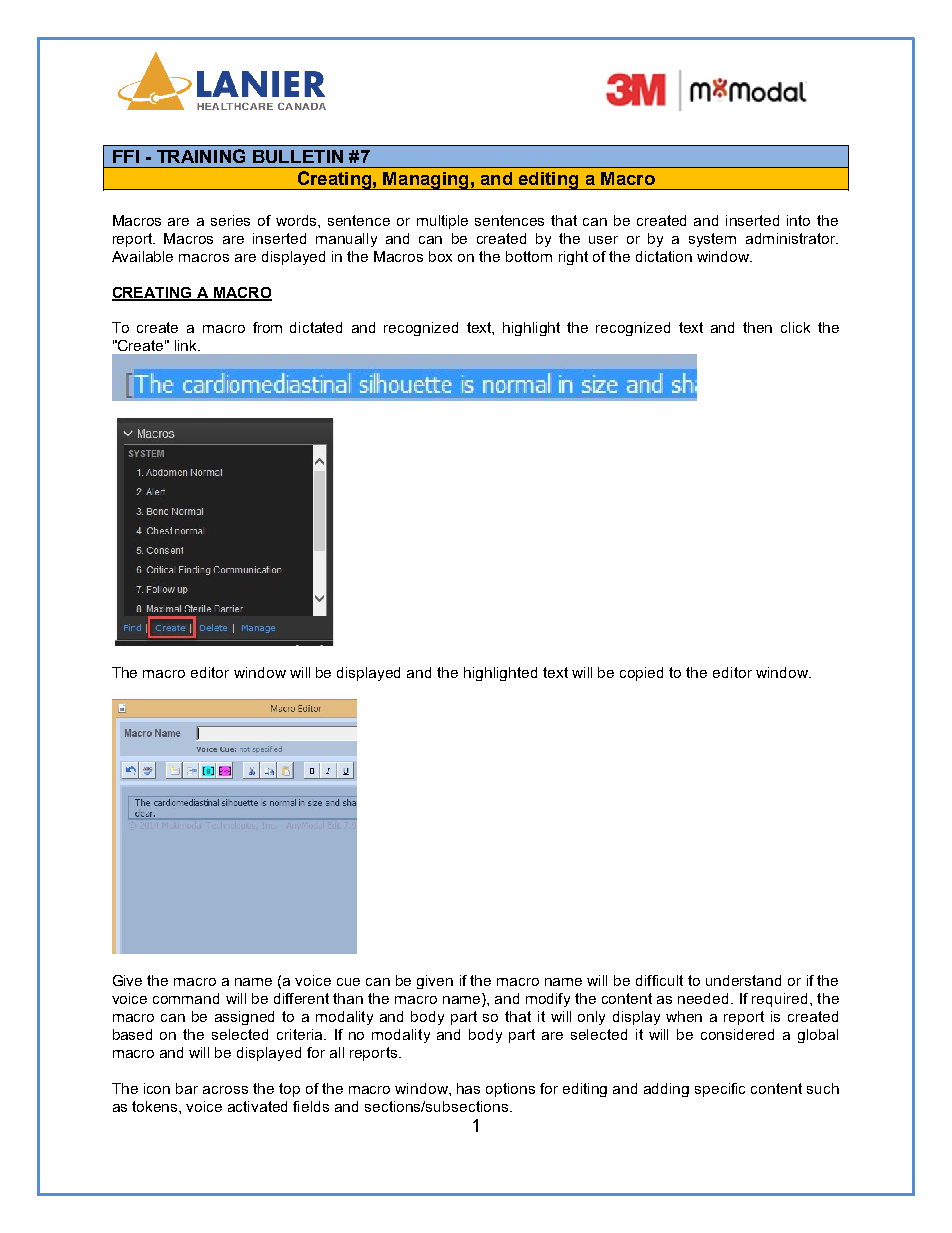 Image resolution: width=952 pixels, height=1233 pixels. I want to click on has, so click(468, 1088).
